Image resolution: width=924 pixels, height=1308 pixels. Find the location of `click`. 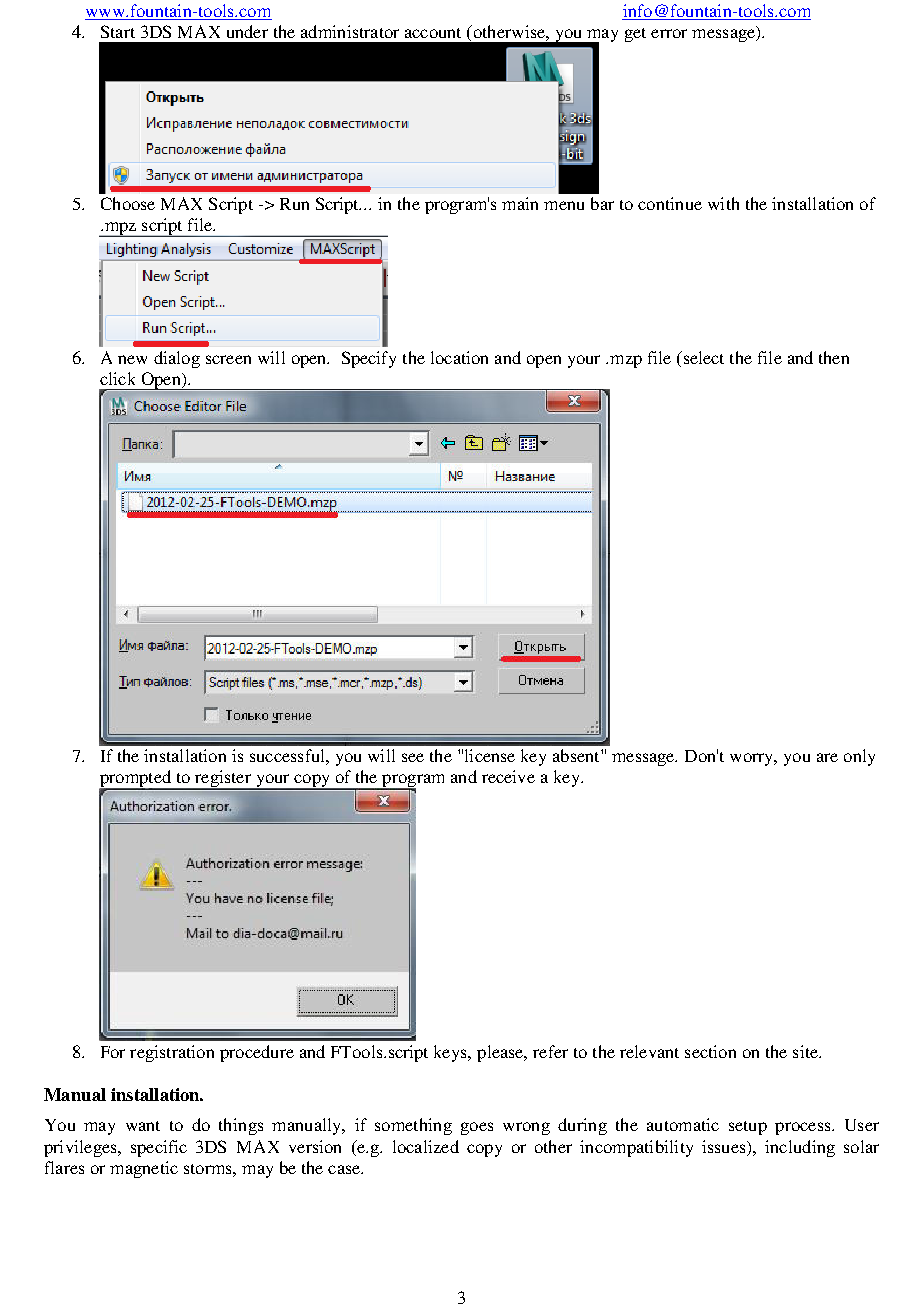

click is located at coordinates (117, 378).
